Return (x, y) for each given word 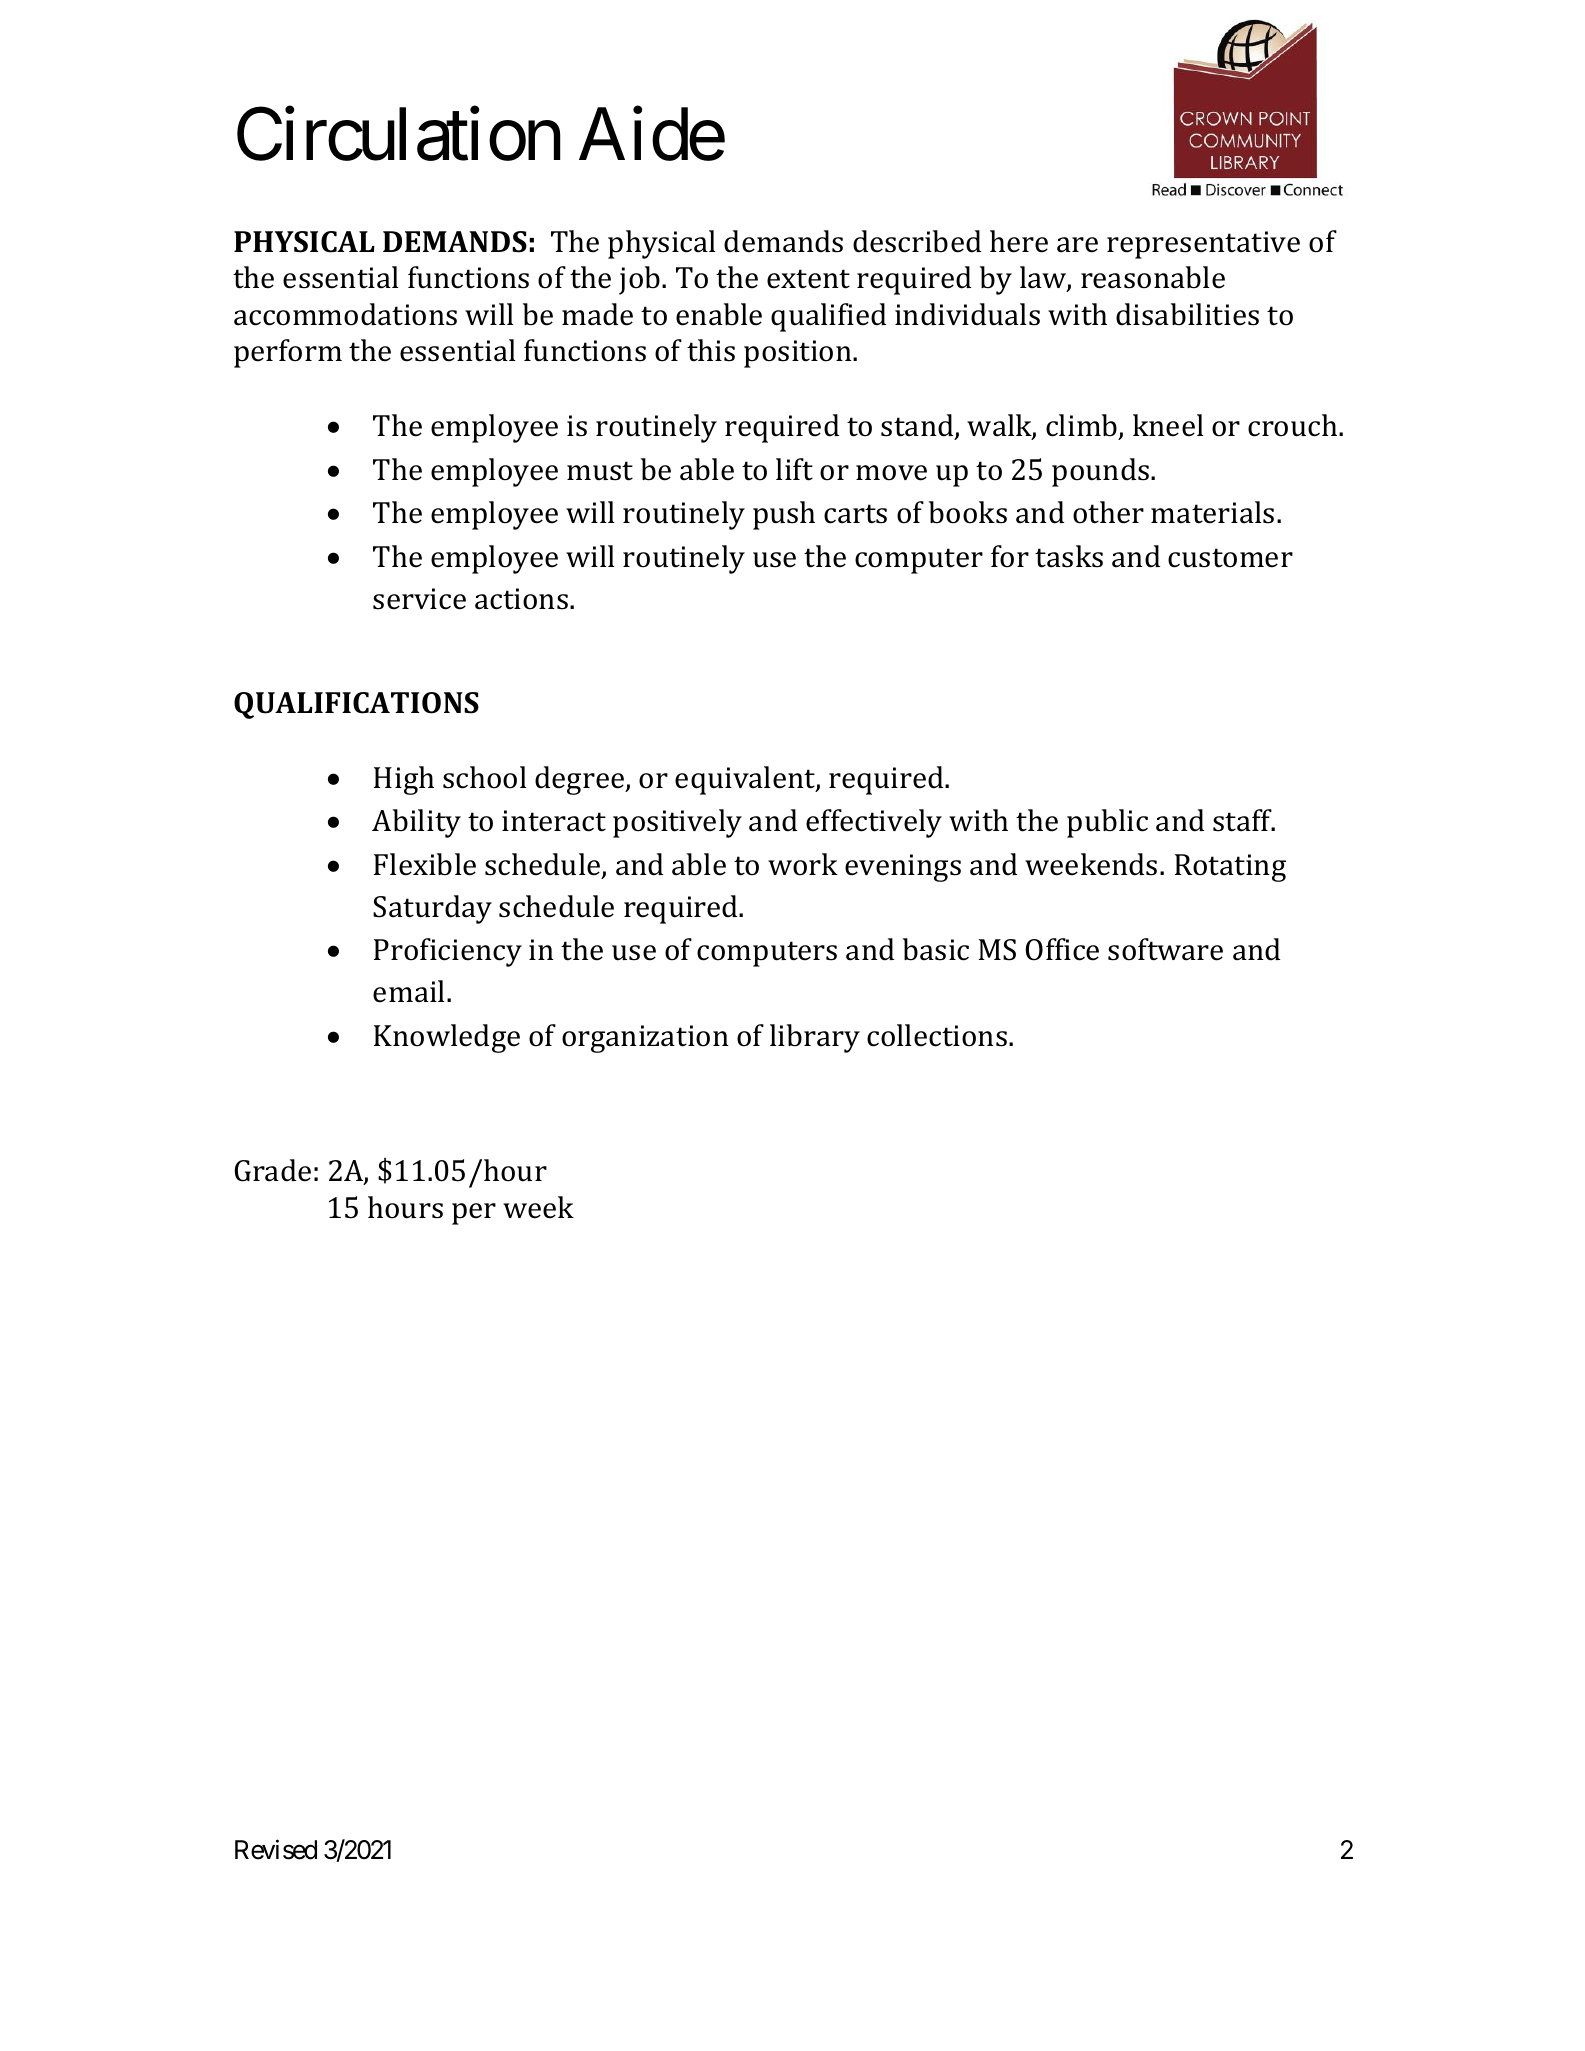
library (815, 1038)
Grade (273, 1170)
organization (645, 1039)
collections (938, 1035)
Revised (276, 1849)
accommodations (345, 314)
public (1107, 823)
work (803, 864)
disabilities (1187, 314)
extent (808, 279)
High (404, 780)
